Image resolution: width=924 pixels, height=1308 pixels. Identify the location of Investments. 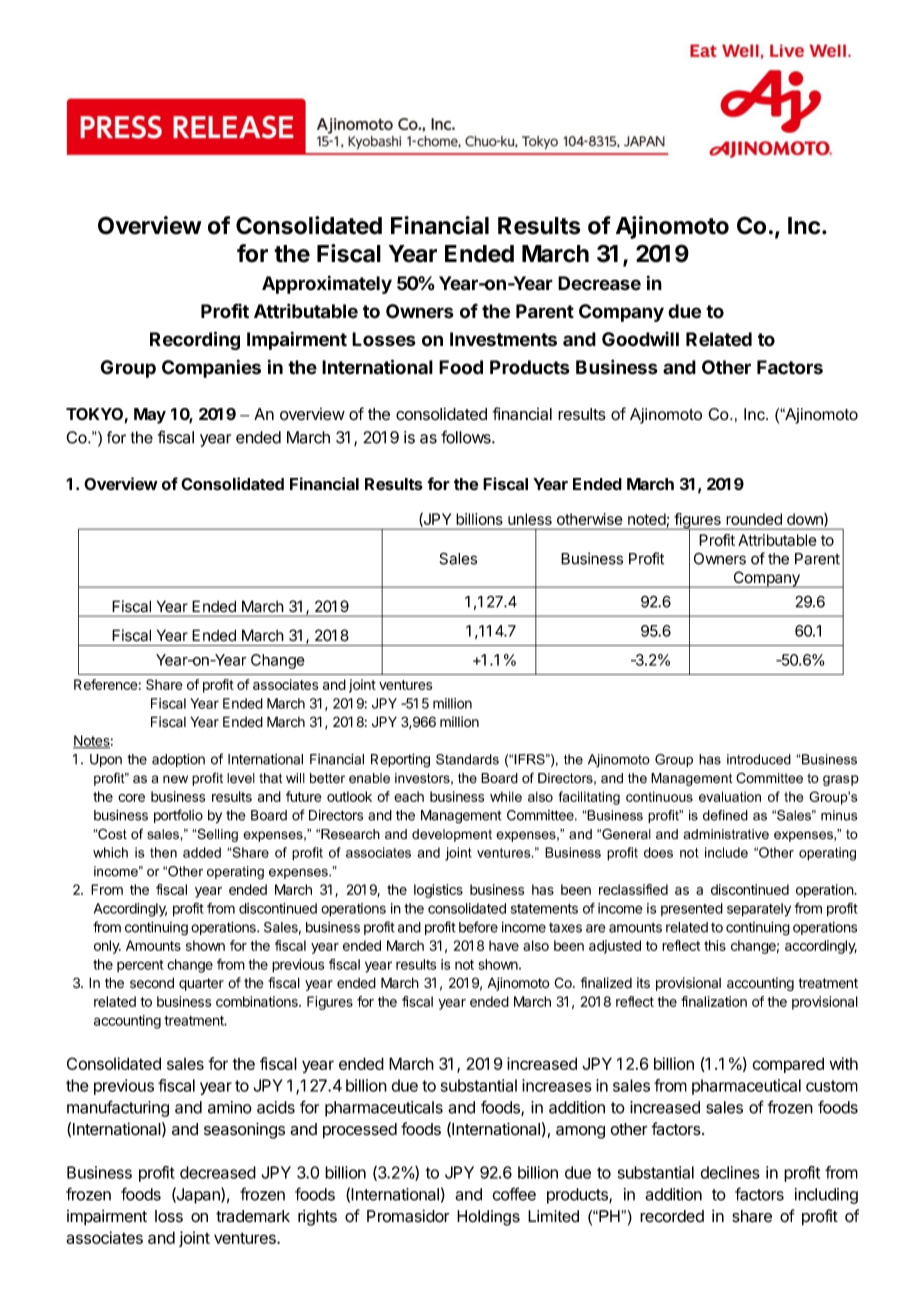
(503, 339).
